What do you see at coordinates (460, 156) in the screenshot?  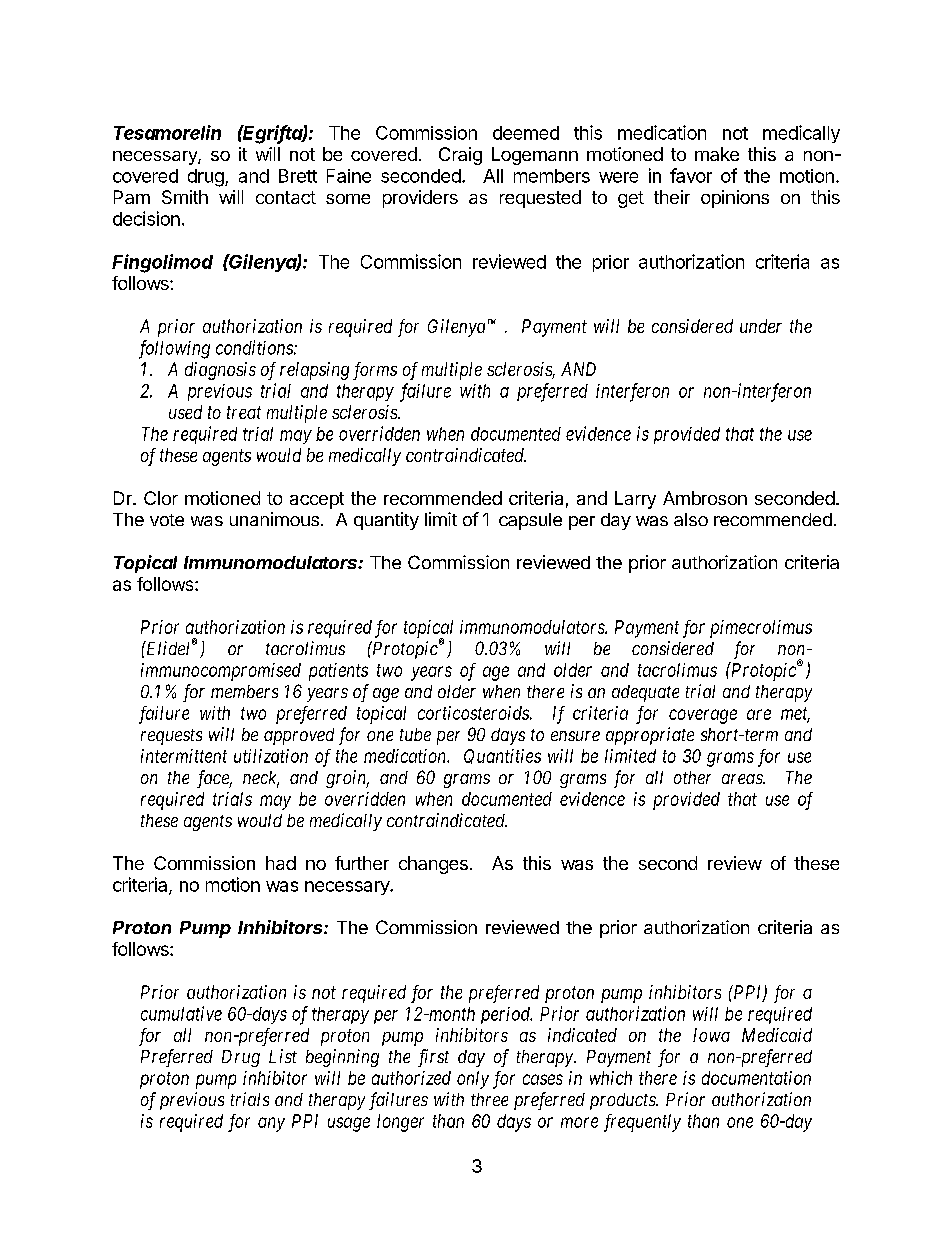 I see `Craig` at bounding box center [460, 156].
